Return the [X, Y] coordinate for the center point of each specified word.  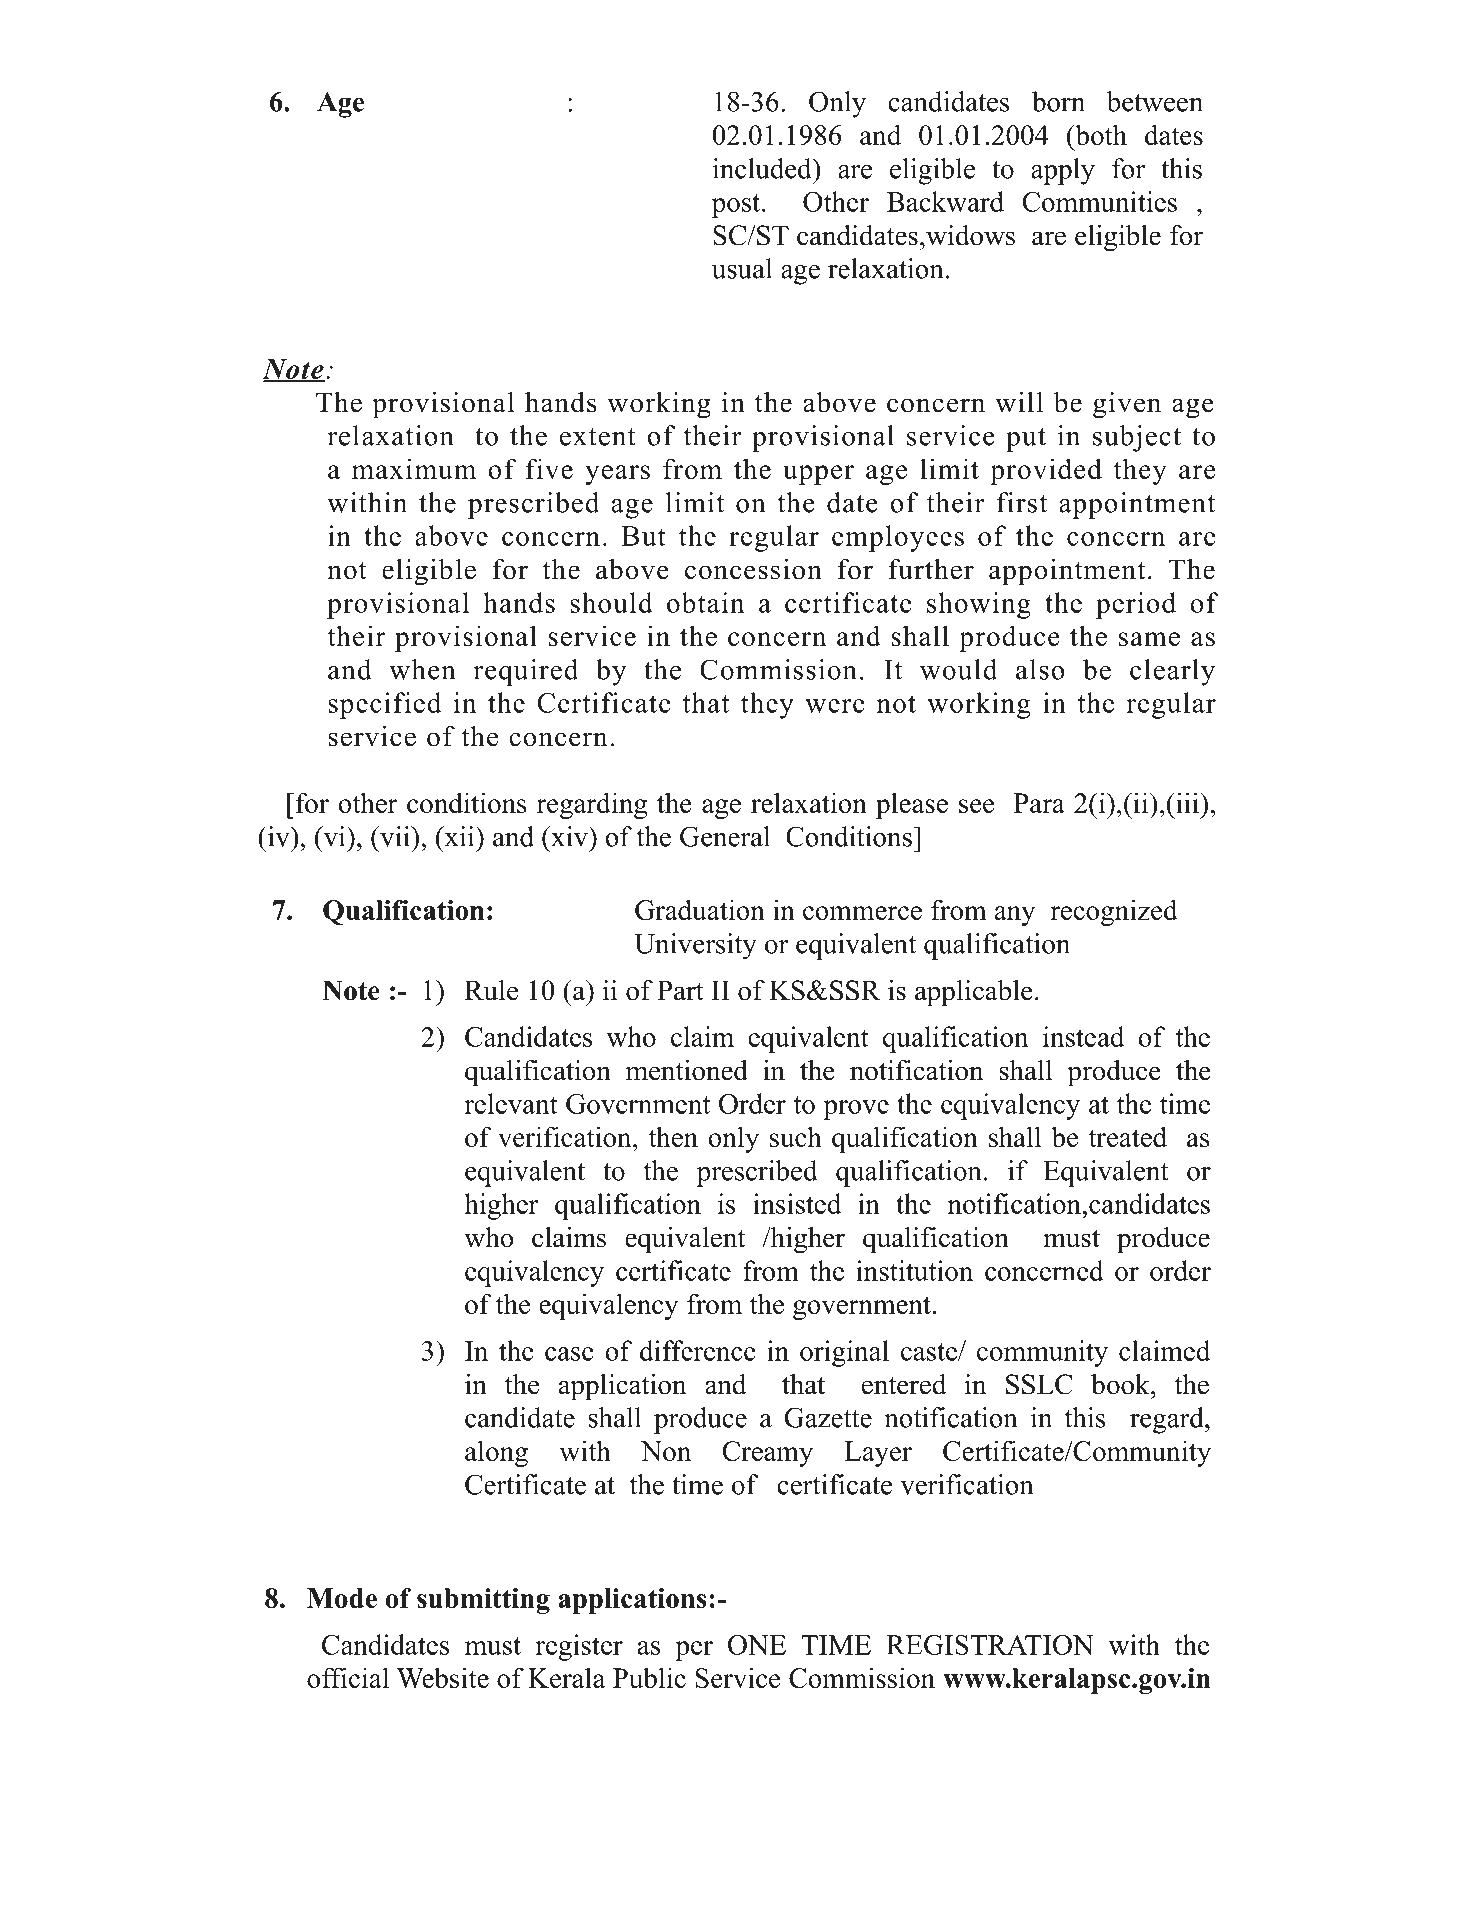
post [737, 206]
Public [649, 1677]
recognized [1114, 912]
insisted [797, 1203]
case [569, 1354]
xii [459, 836]
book [1121, 1384]
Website [443, 1677]
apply [1063, 171]
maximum [414, 468]
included [763, 168]
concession [753, 569]
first [1022, 502]
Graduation [700, 909]
